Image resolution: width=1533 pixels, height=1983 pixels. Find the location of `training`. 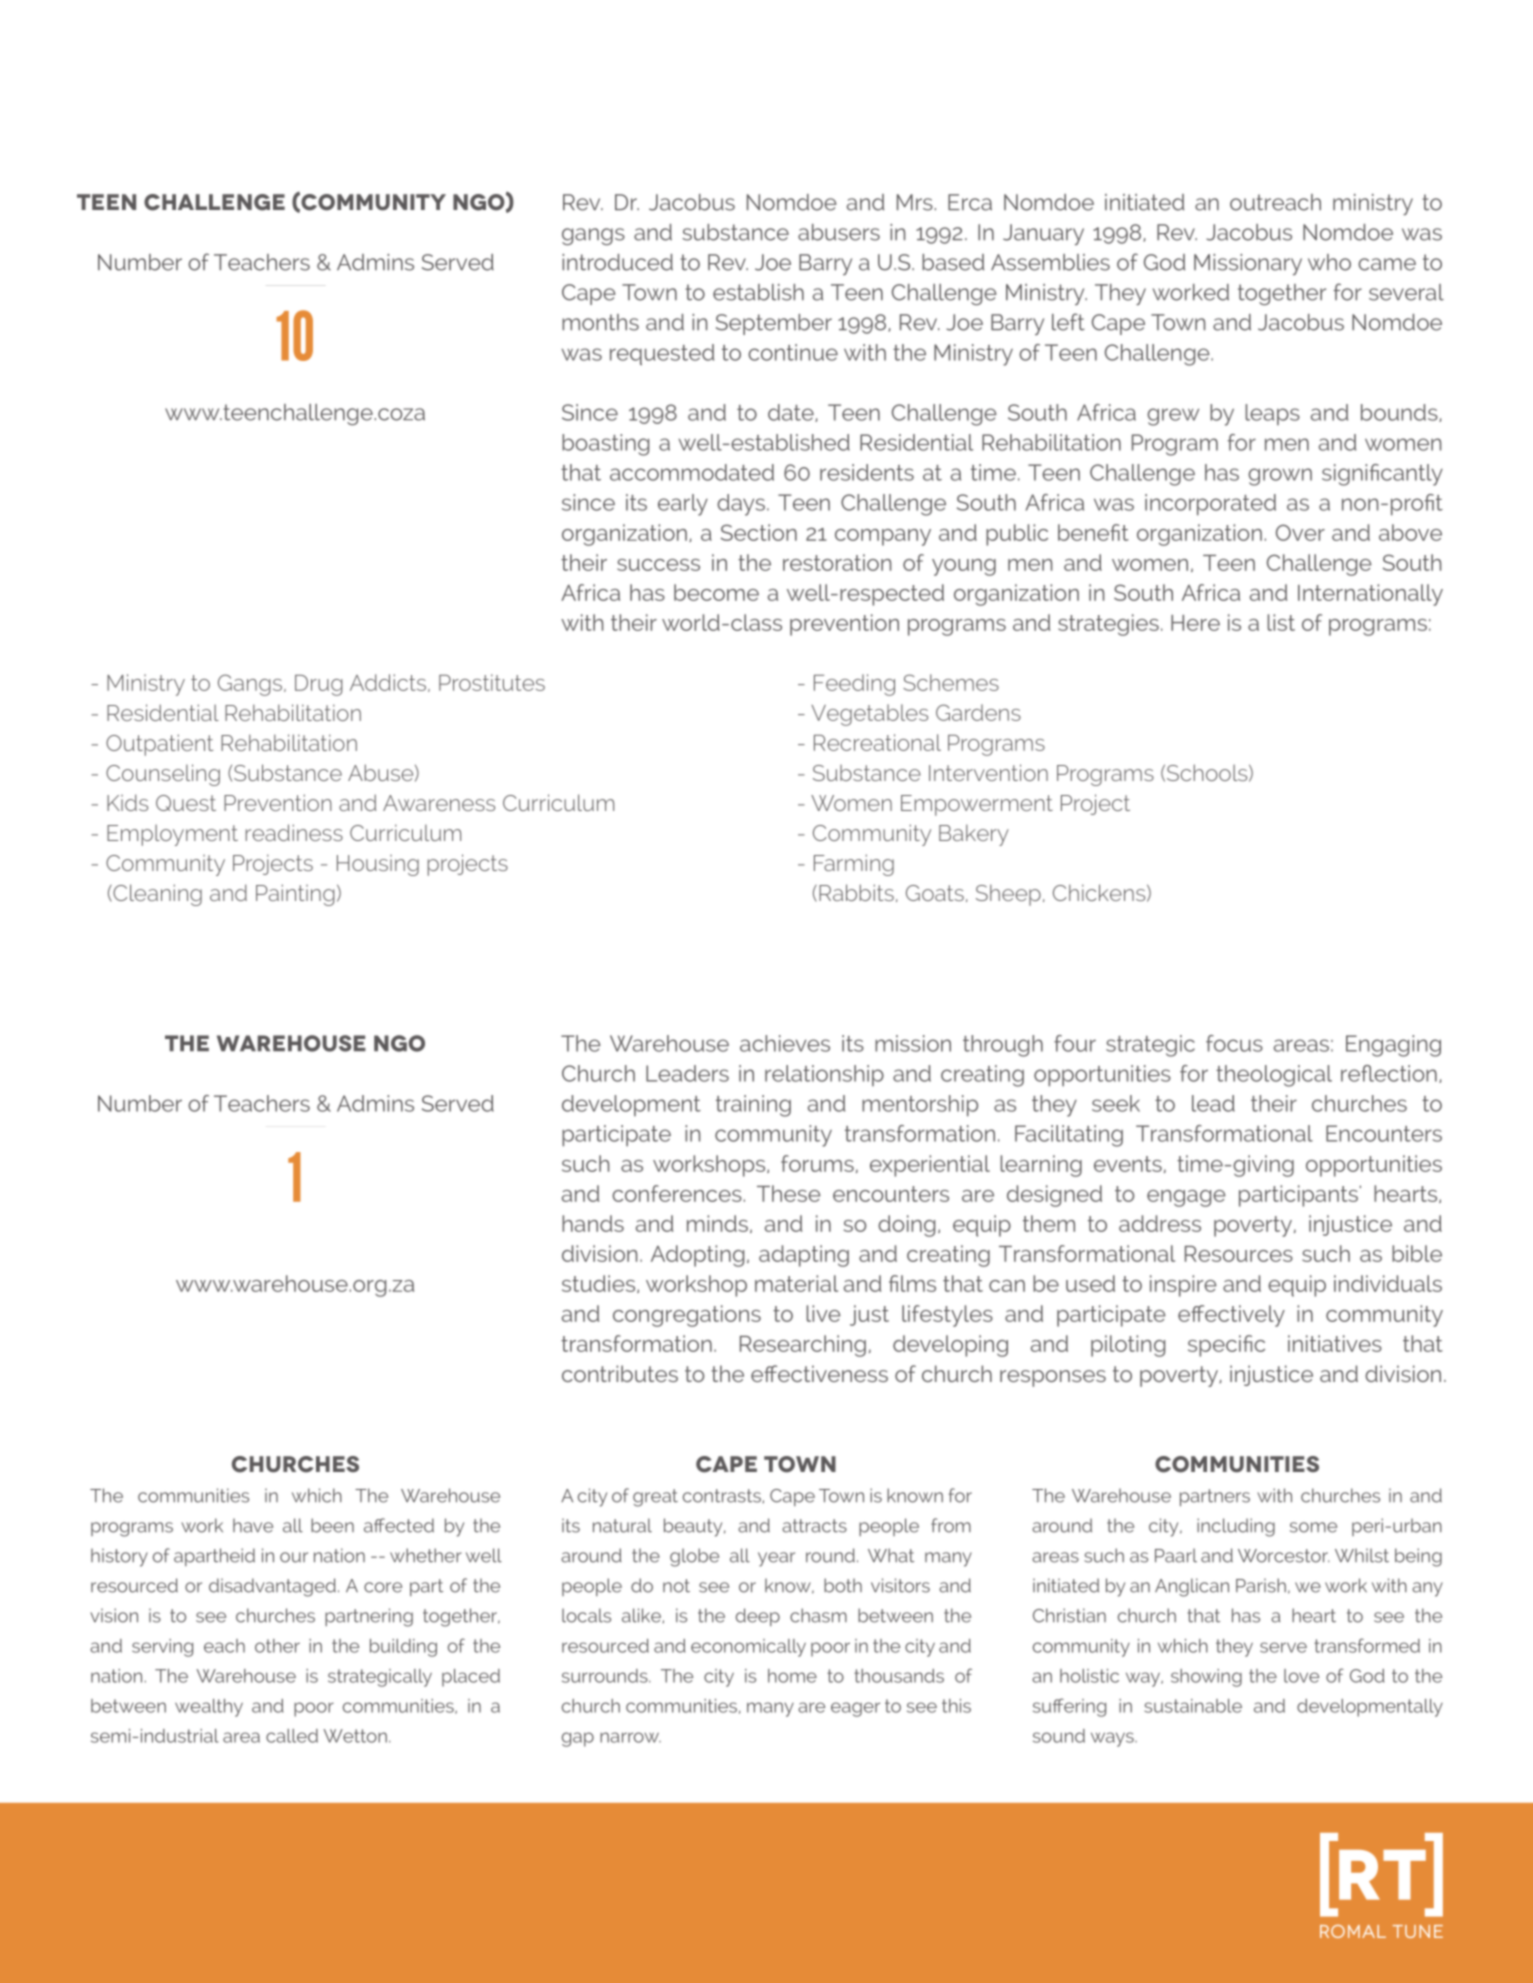

training is located at coordinates (753, 1106).
